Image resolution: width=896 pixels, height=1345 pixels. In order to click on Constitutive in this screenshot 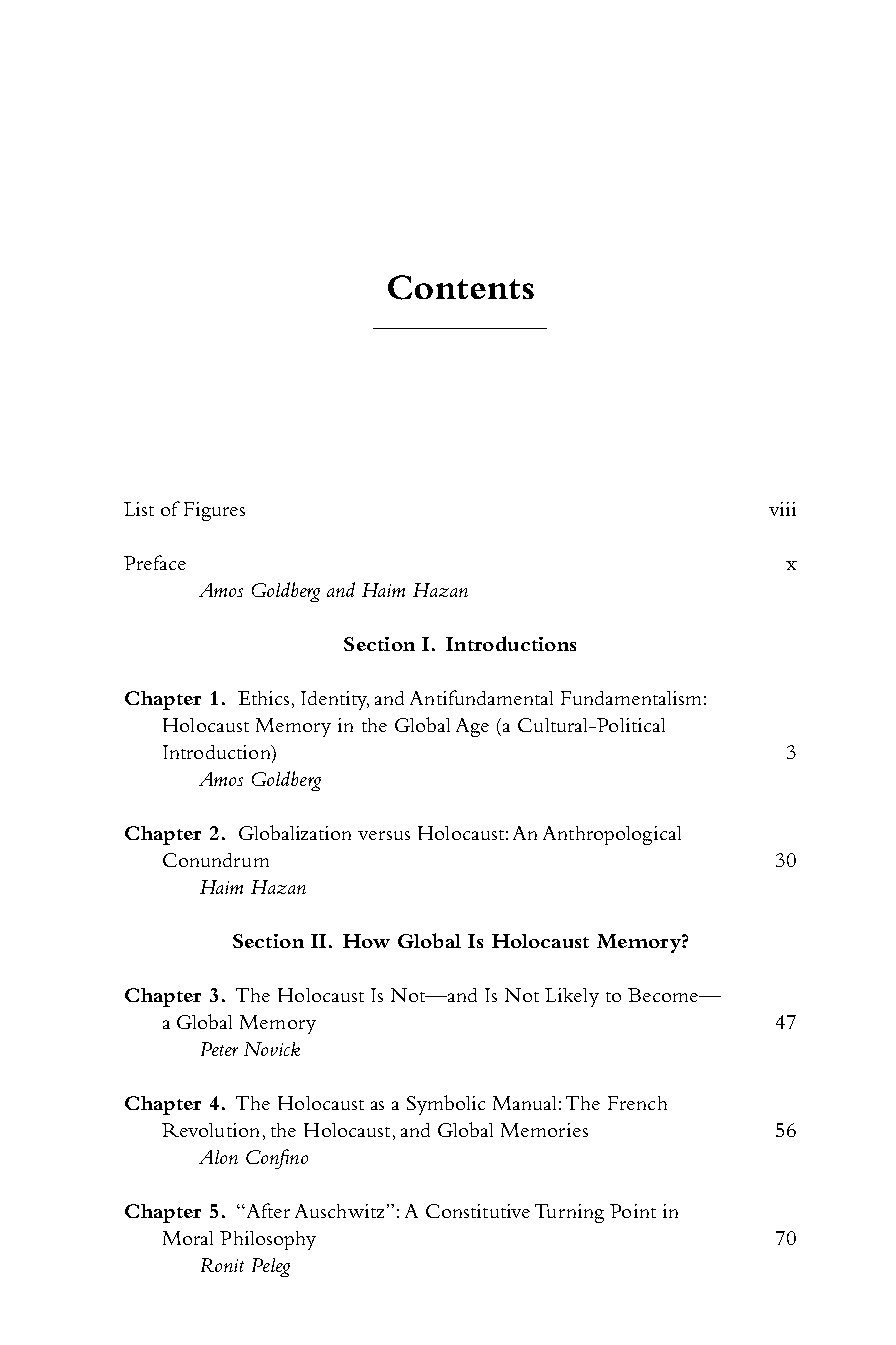, I will do `click(478, 1211)`.
